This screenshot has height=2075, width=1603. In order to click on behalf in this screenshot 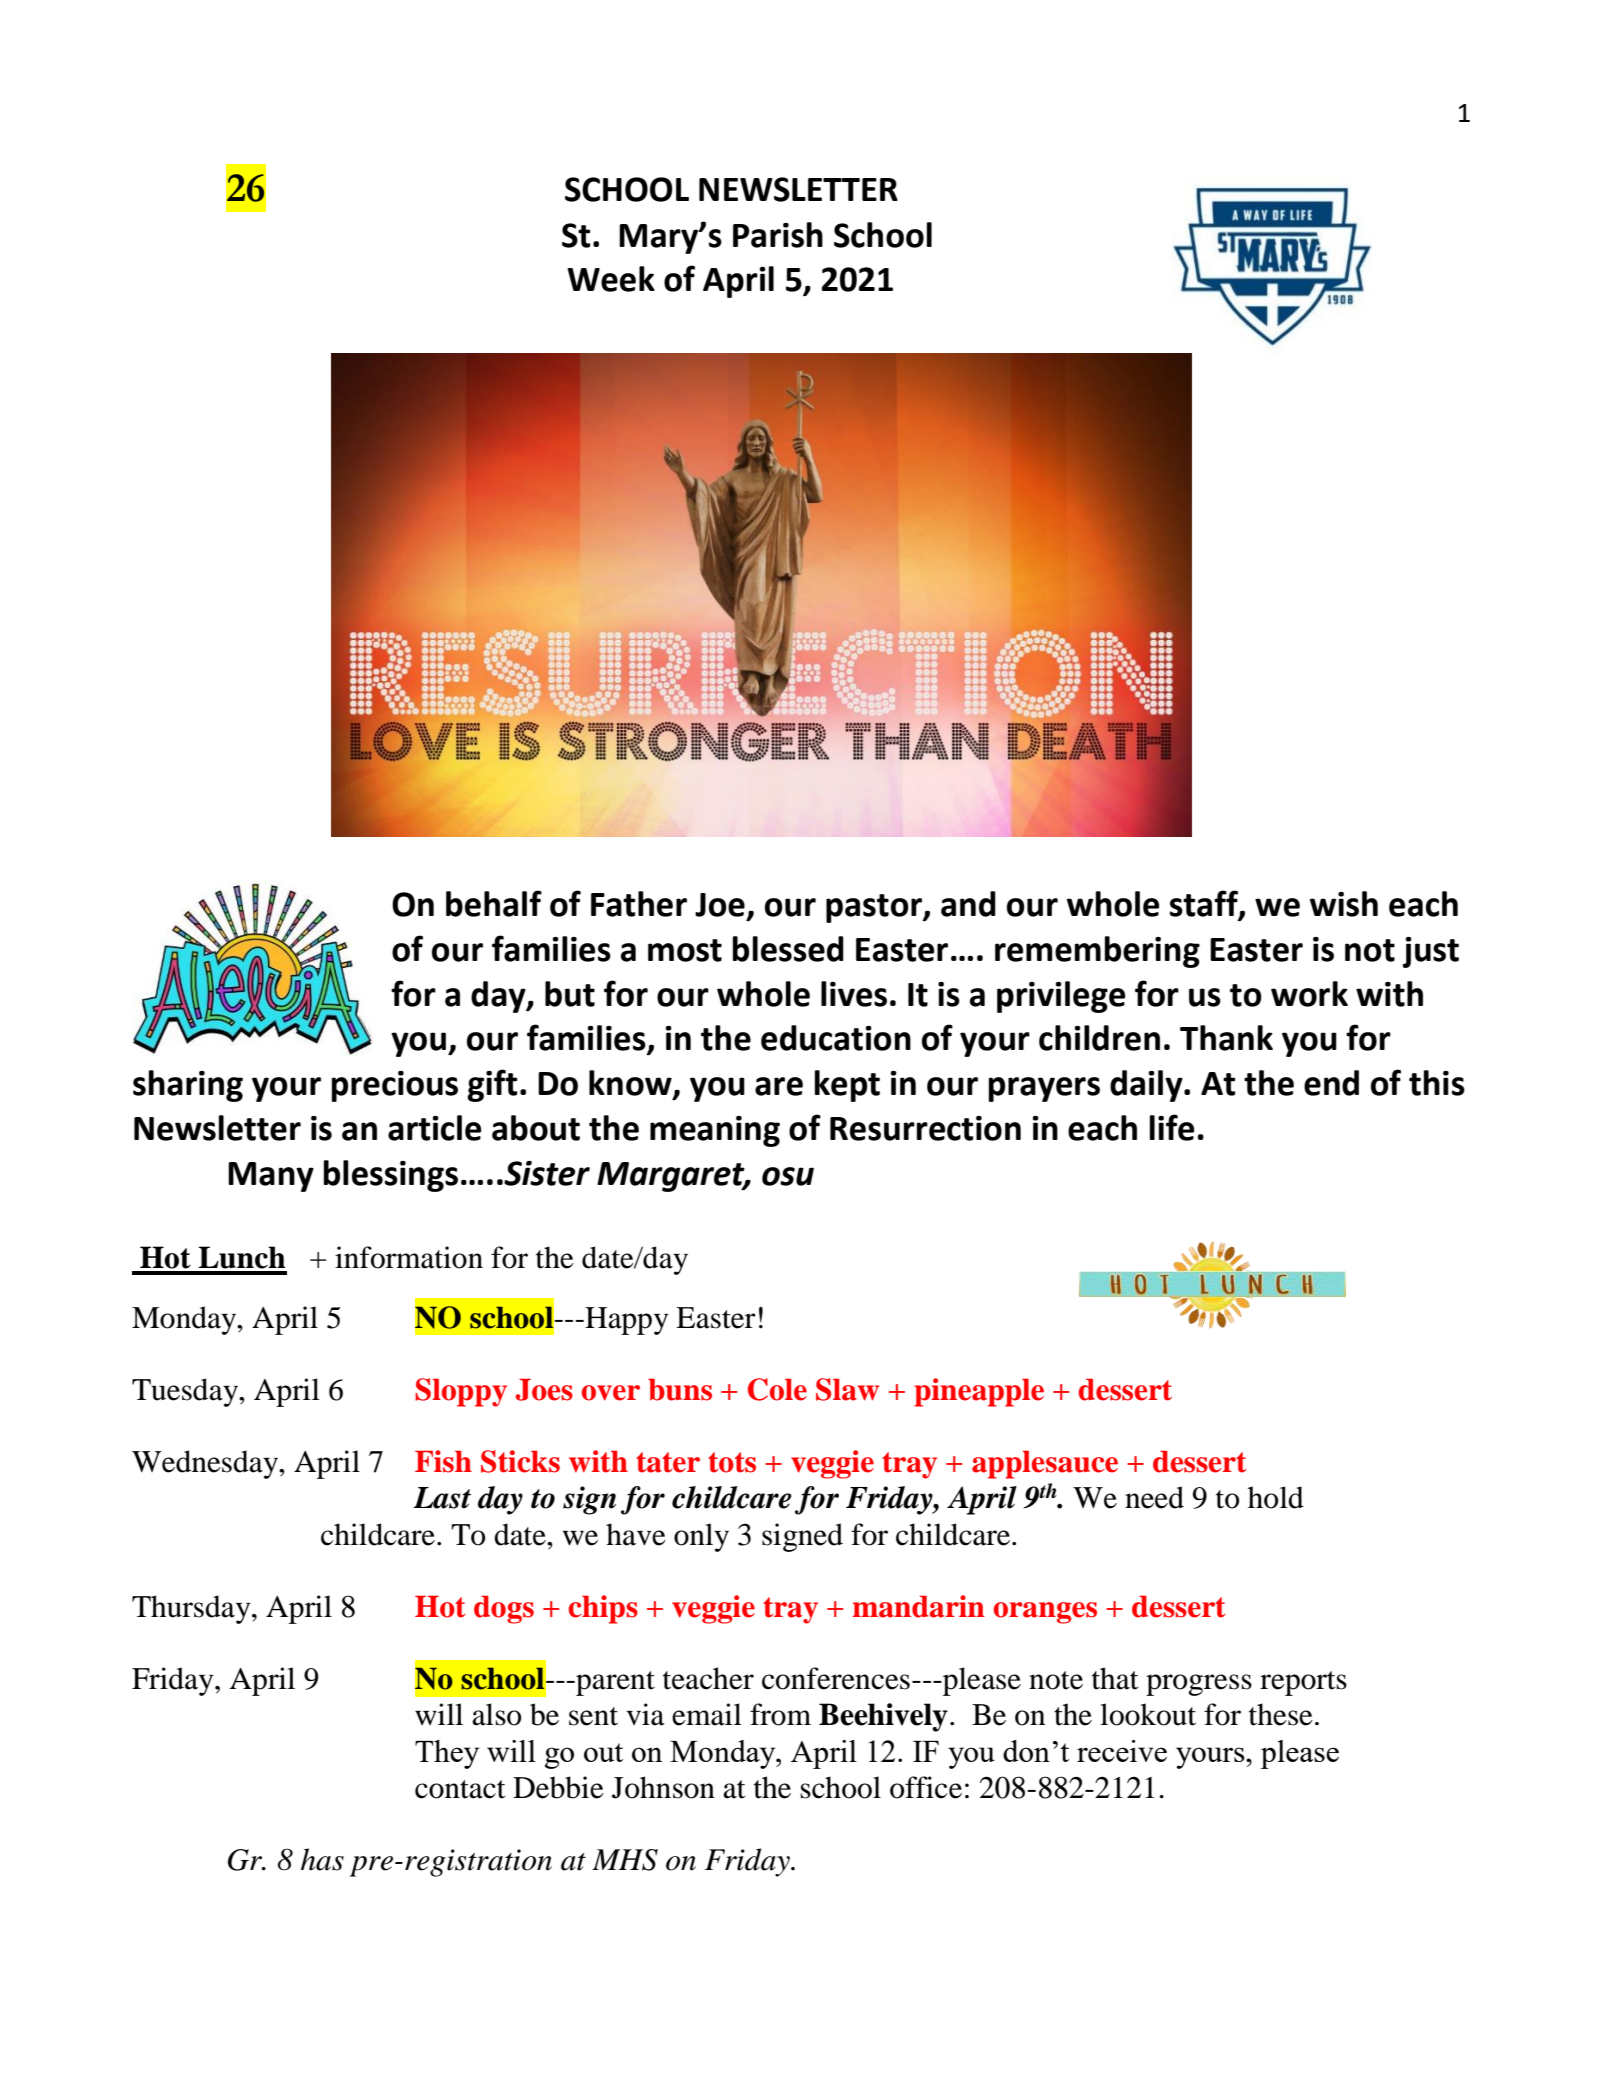, I will do `click(494, 903)`.
